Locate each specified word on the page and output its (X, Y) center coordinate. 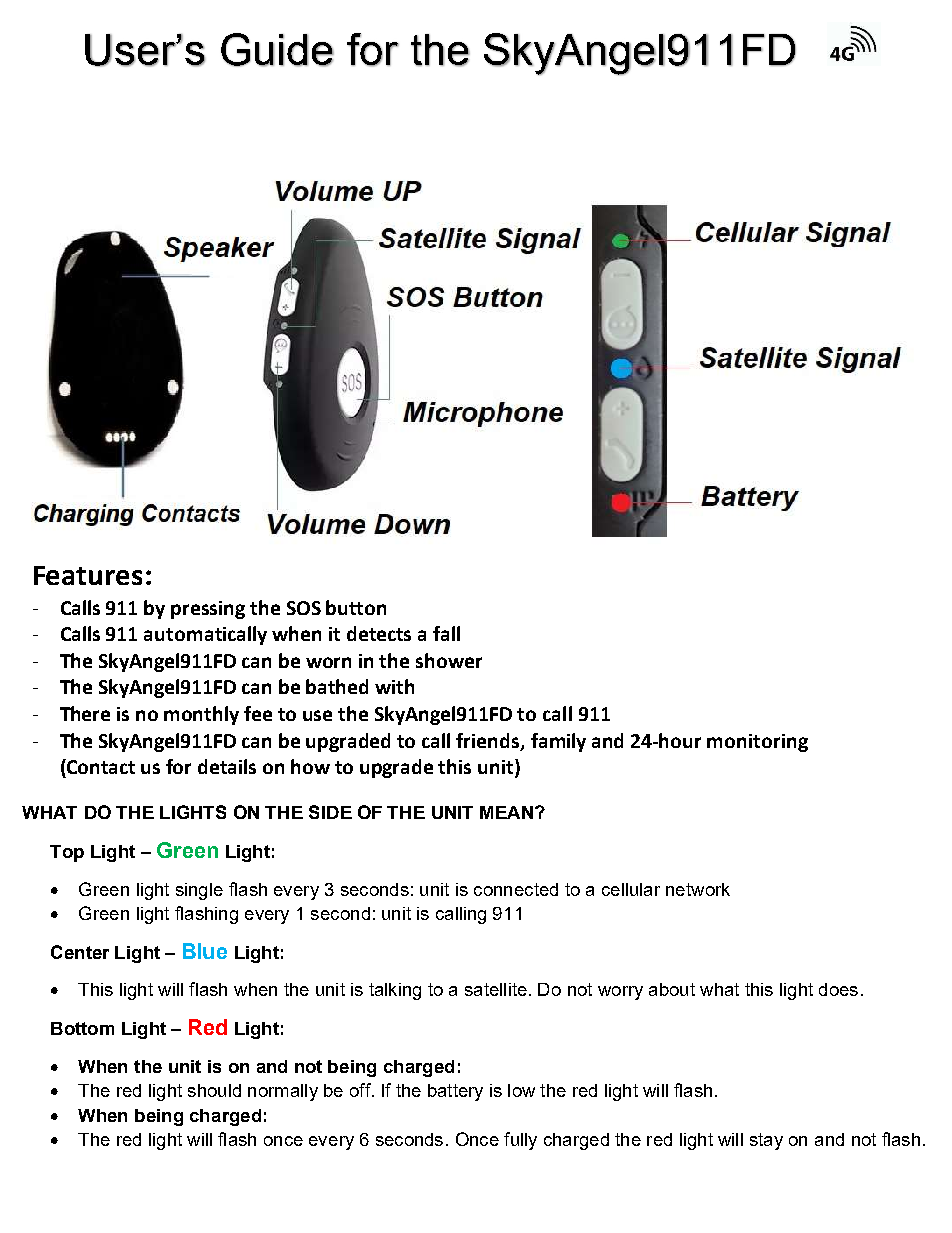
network (698, 889)
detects (379, 633)
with (394, 686)
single (199, 891)
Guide (277, 50)
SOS (304, 608)
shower (449, 660)
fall (446, 633)
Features (88, 575)
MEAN (506, 812)
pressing (208, 610)
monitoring (757, 743)
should (214, 1090)
